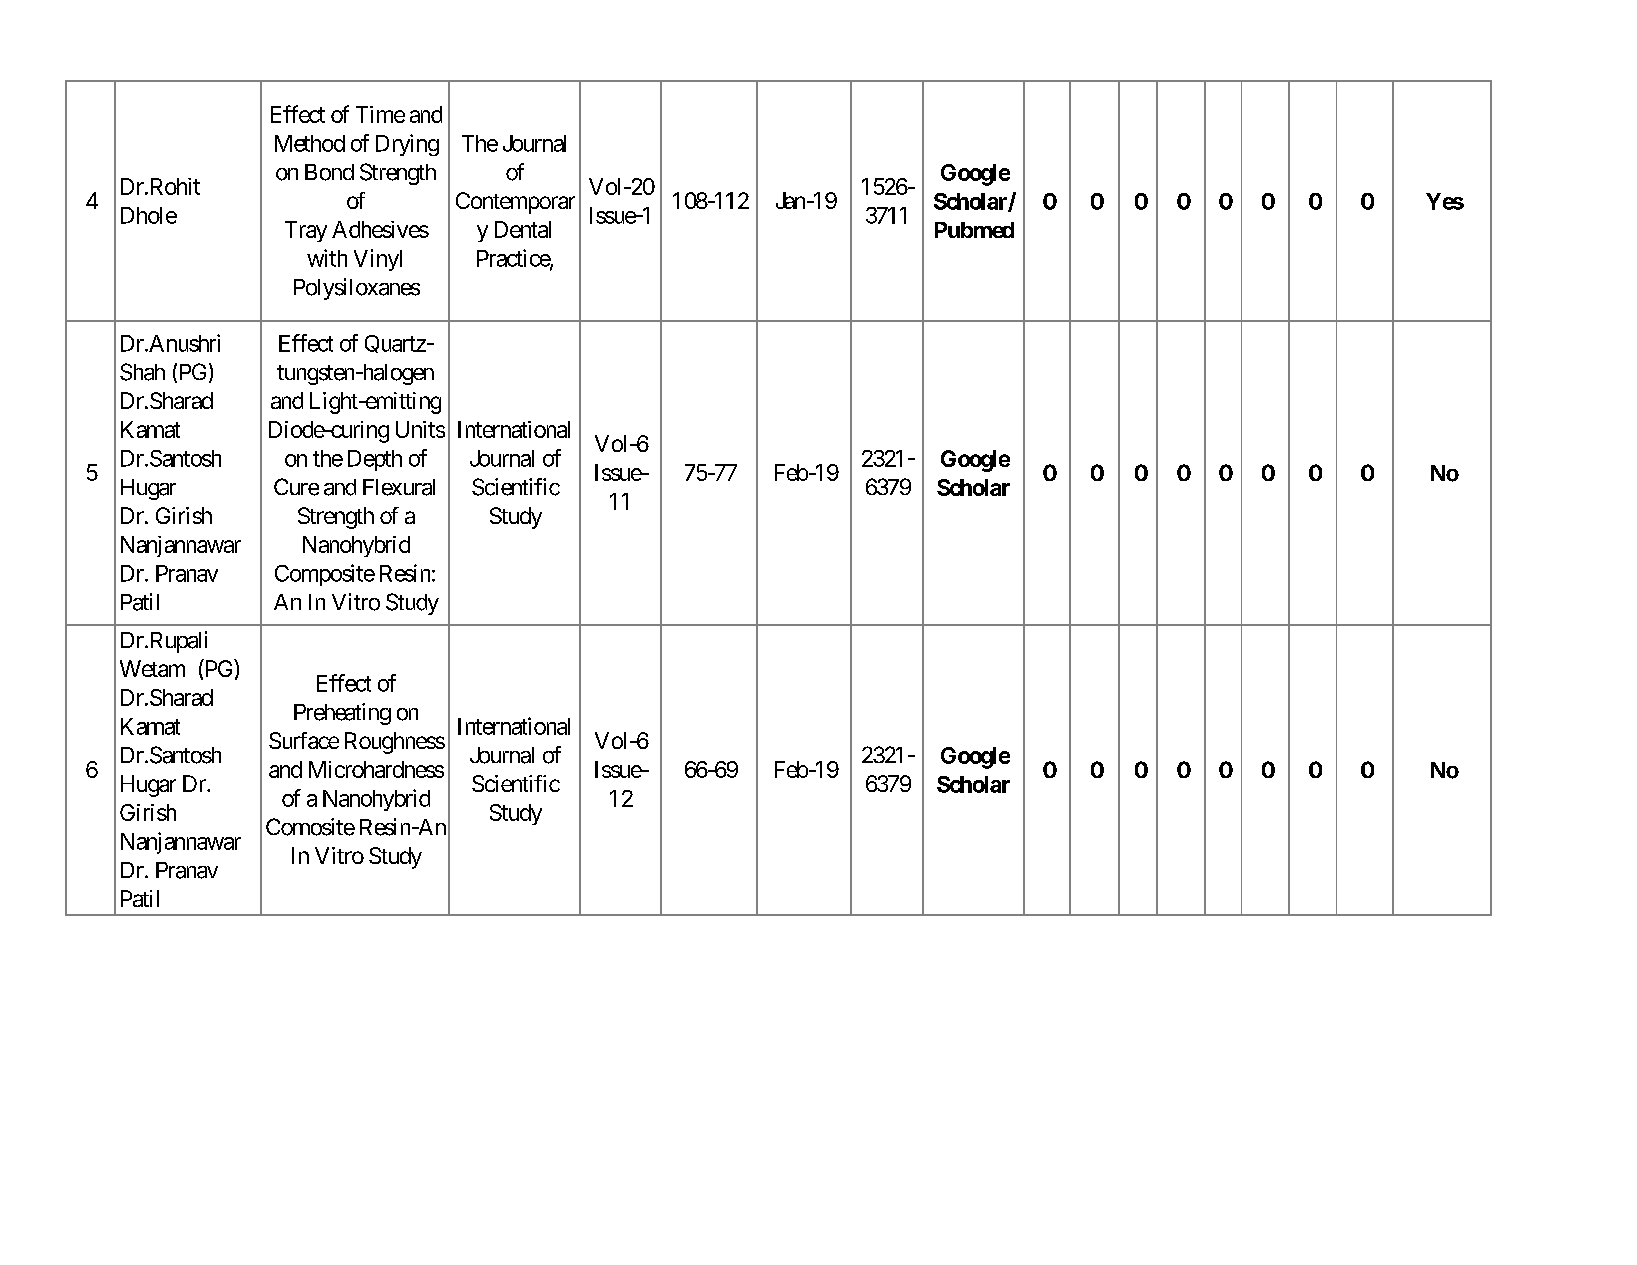 This page has width=1637, height=1265. What do you see at coordinates (142, 372) in the page?
I see `Shah` at bounding box center [142, 372].
